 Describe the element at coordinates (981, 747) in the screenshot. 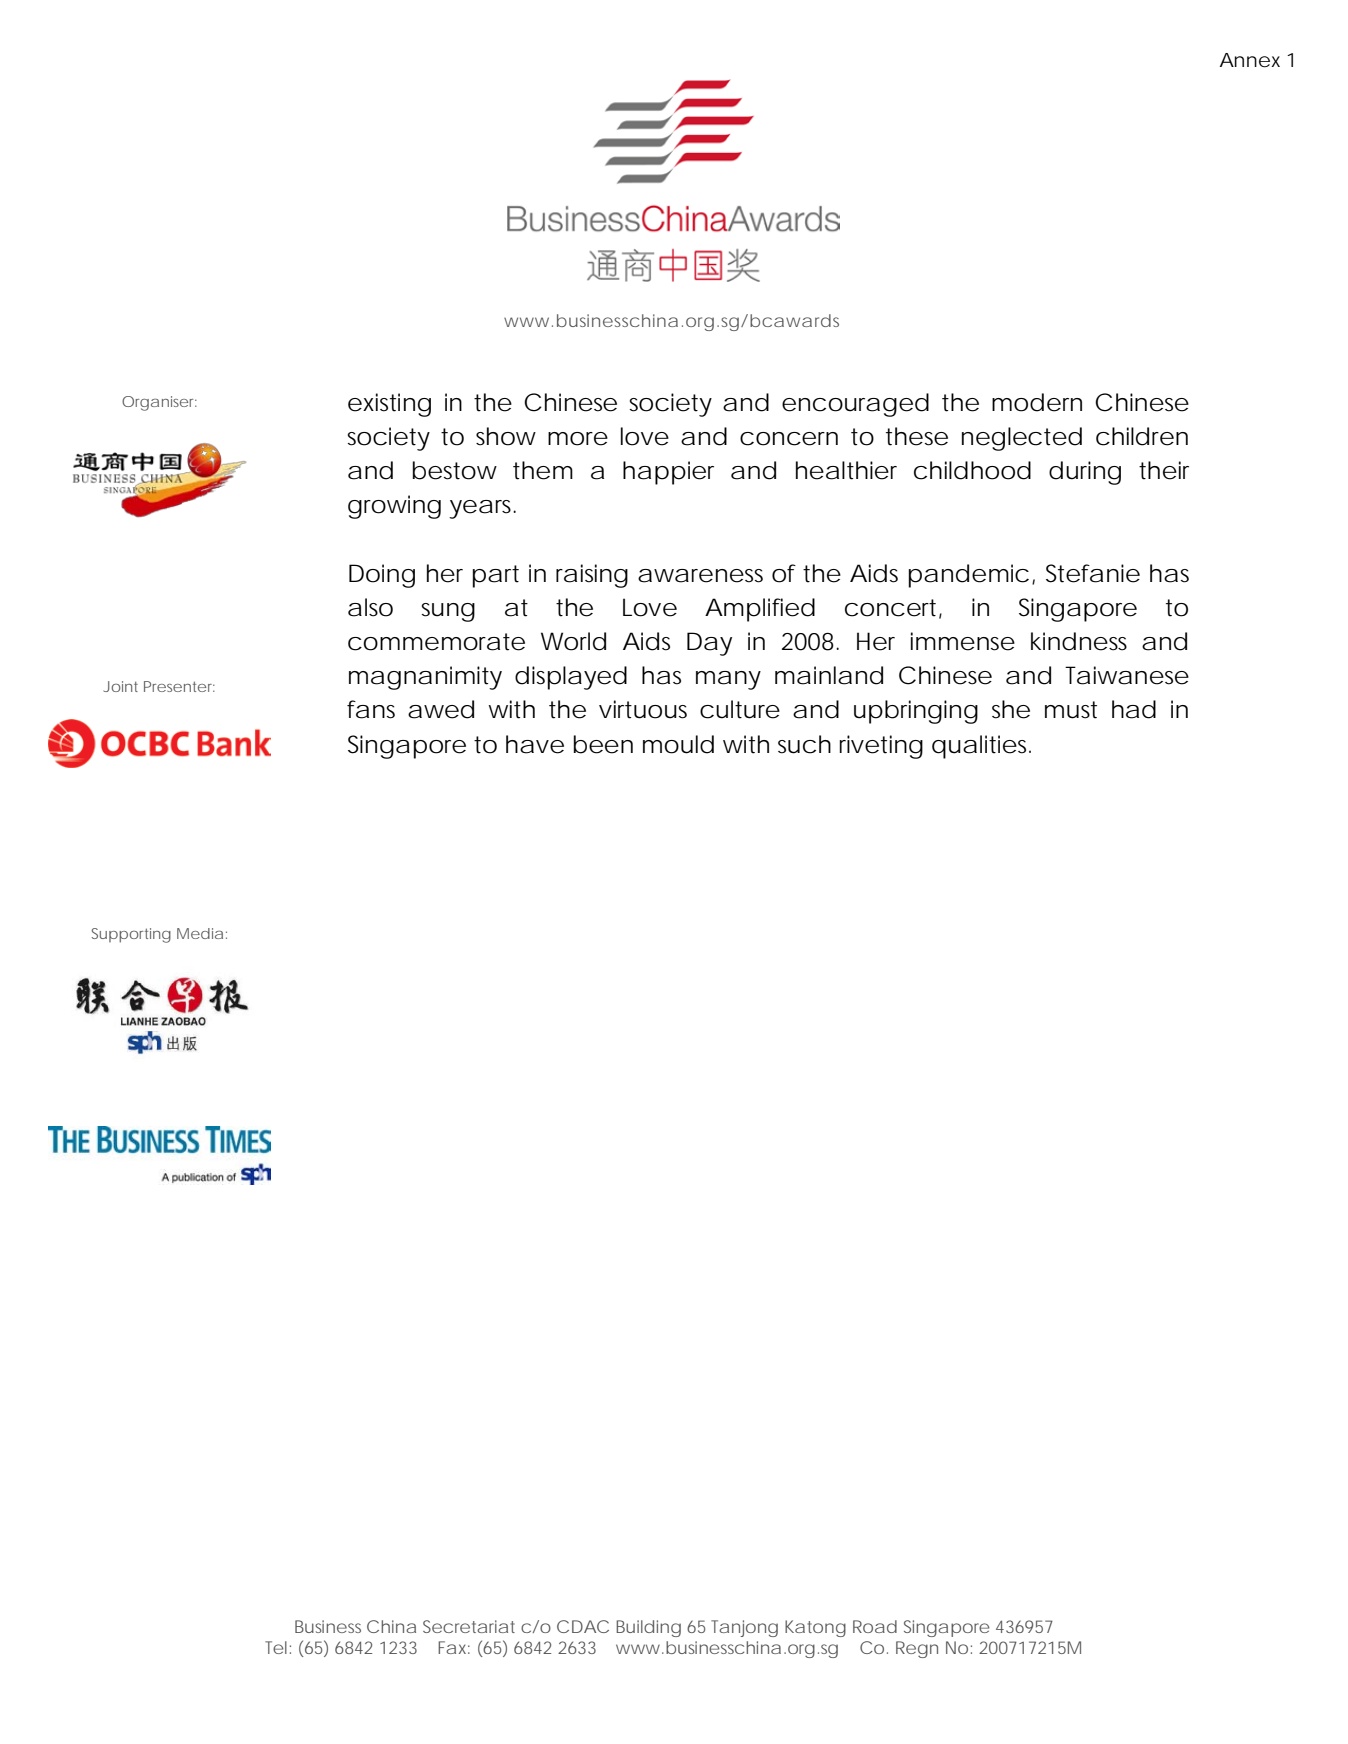

I see `qualities` at that location.
